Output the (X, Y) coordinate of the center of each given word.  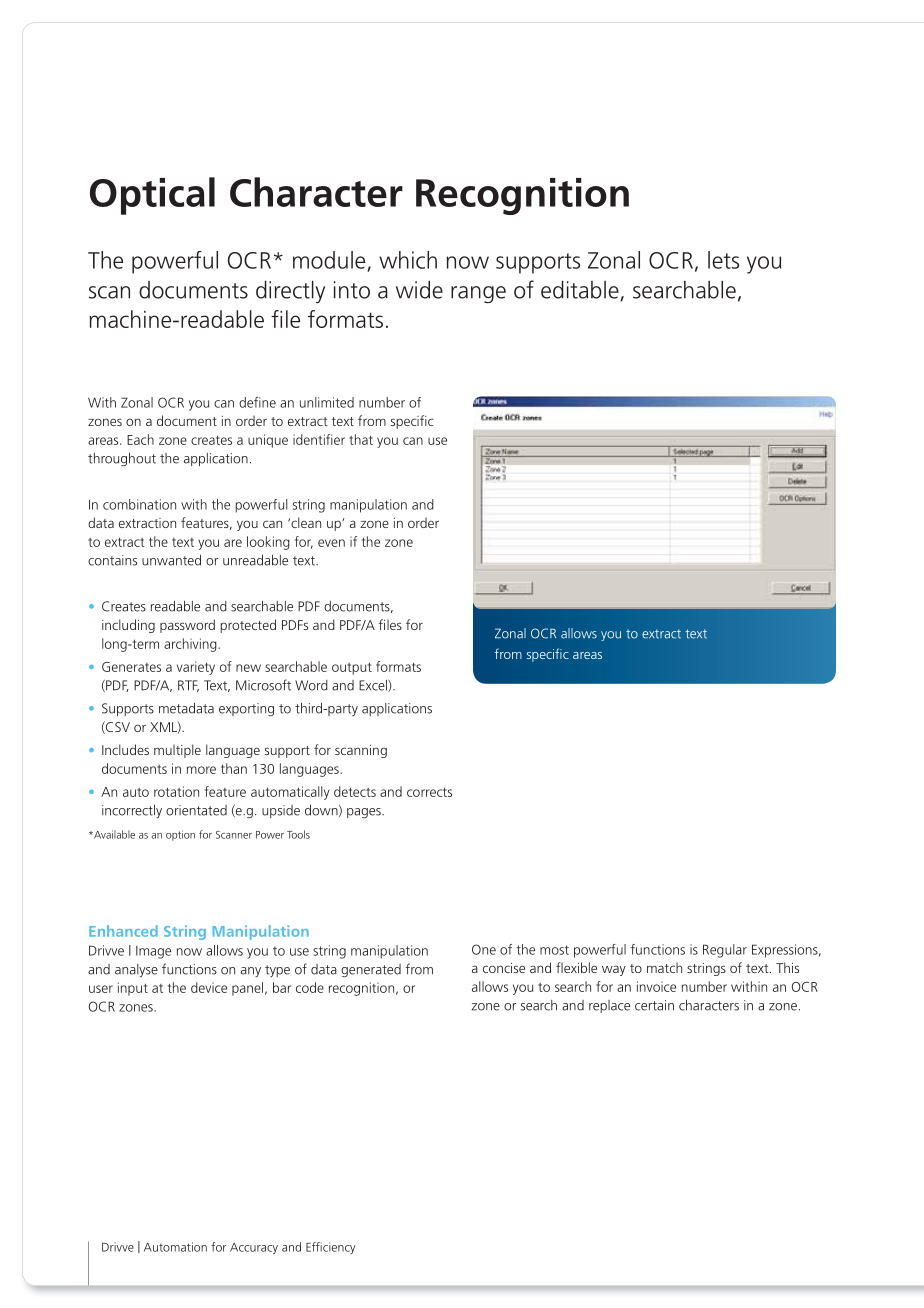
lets (723, 260)
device (209, 987)
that (361, 439)
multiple (177, 751)
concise (504, 968)
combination (139, 504)
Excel (374, 686)
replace (609, 1006)
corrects (429, 792)
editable (581, 291)
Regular (725, 951)
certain (654, 1005)
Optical (152, 196)
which (408, 260)
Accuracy (254, 1248)
